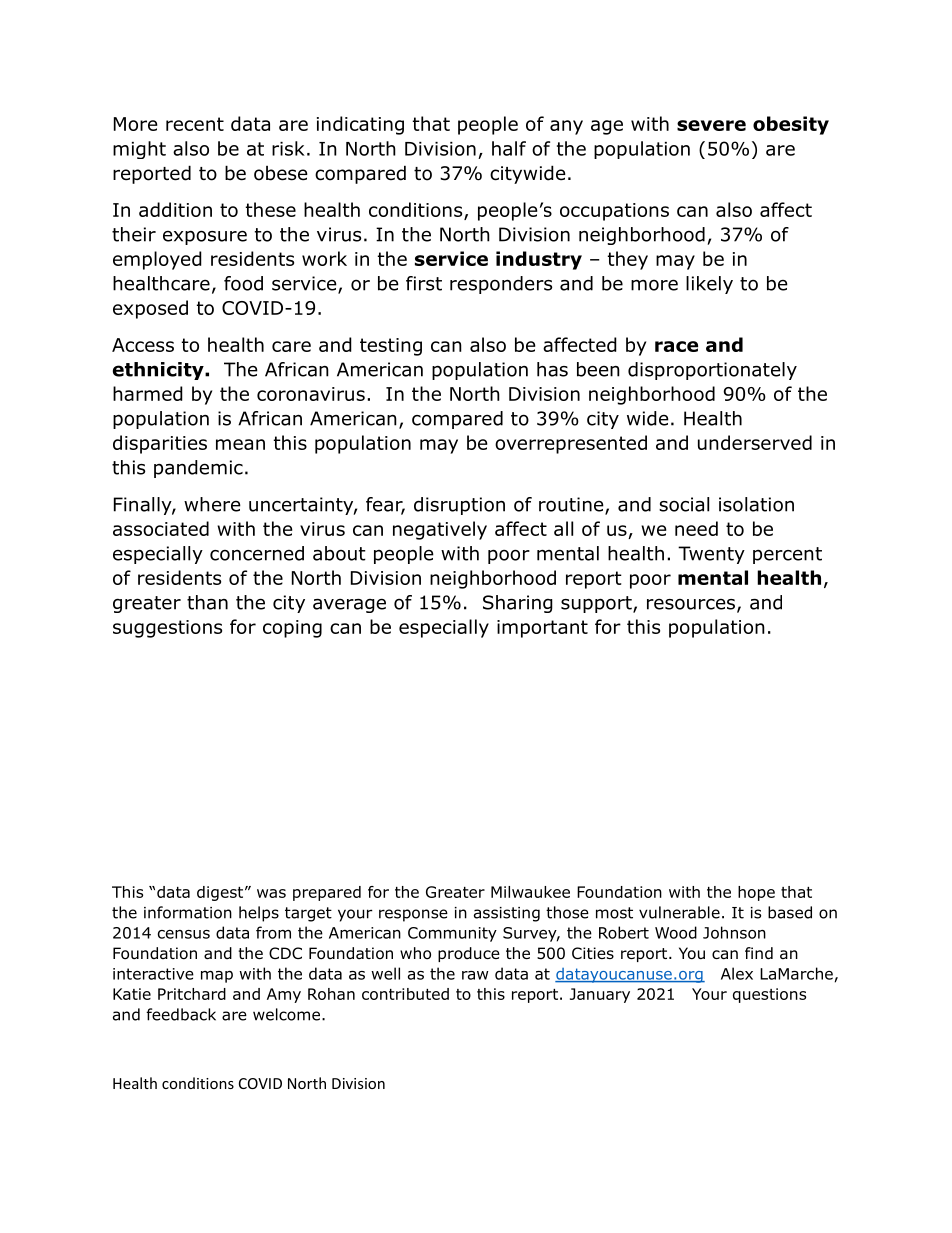 This screenshot has height=1233, width=952. What do you see at coordinates (756, 893) in the screenshot?
I see `hope` at bounding box center [756, 893].
